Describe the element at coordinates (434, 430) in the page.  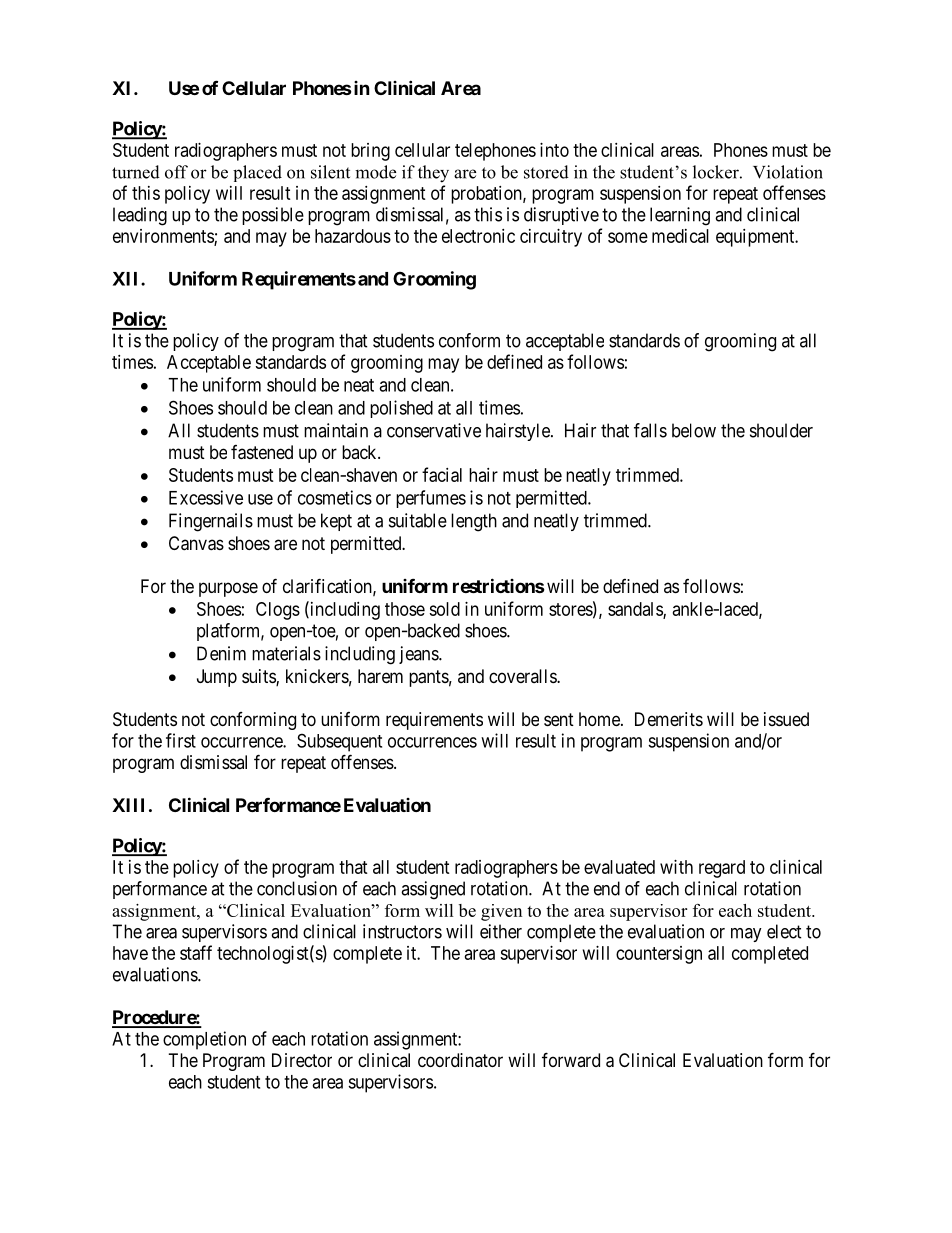
I see `conservative` at that location.
